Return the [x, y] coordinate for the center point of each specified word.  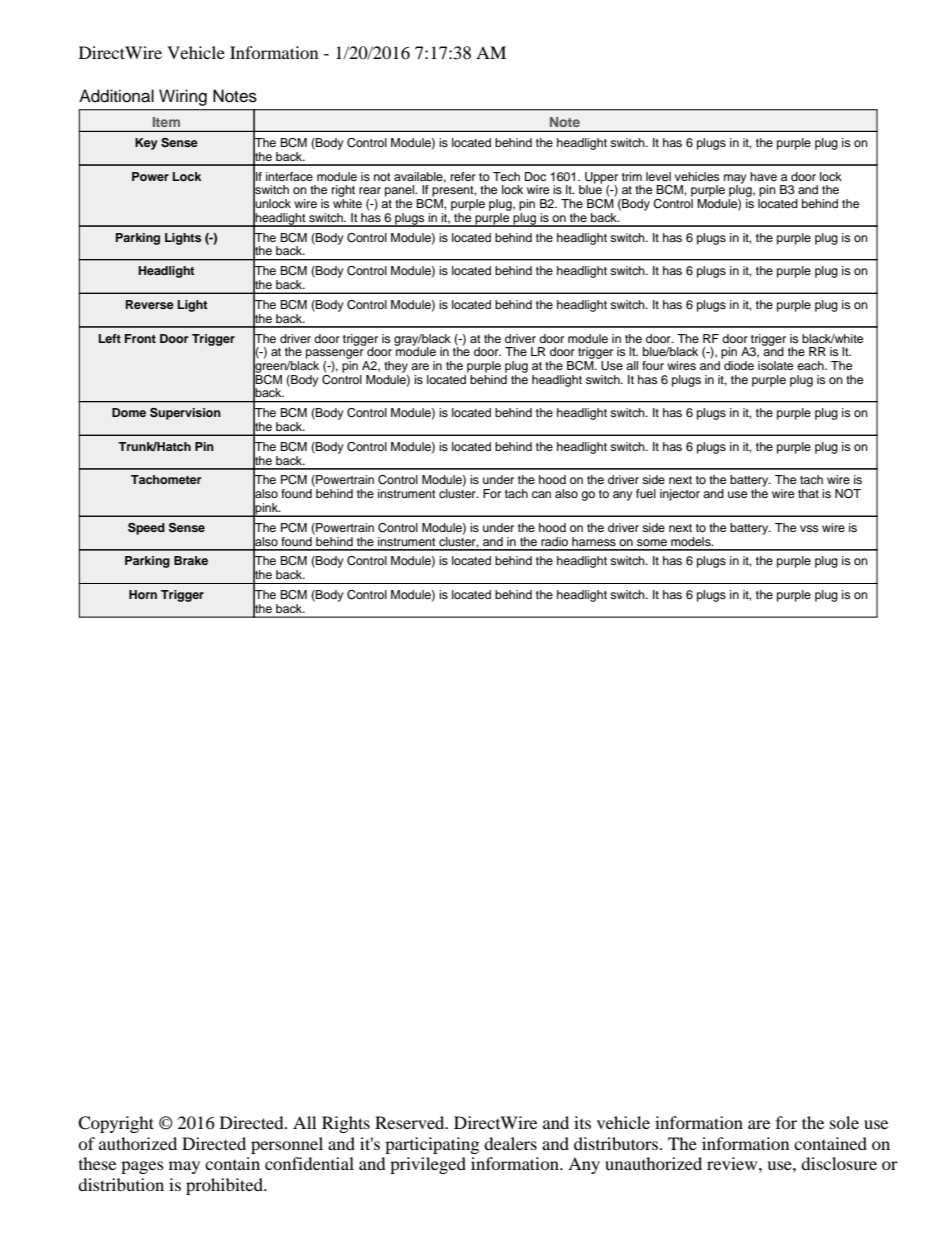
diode [738, 364]
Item [166, 122]
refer [463, 176]
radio [554, 541]
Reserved [411, 1122]
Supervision [185, 414]
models [692, 541]
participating [432, 1145]
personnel [287, 1145]
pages [142, 1167]
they [396, 367]
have [763, 176]
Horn [143, 594]
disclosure [839, 1163]
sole [844, 1122]
